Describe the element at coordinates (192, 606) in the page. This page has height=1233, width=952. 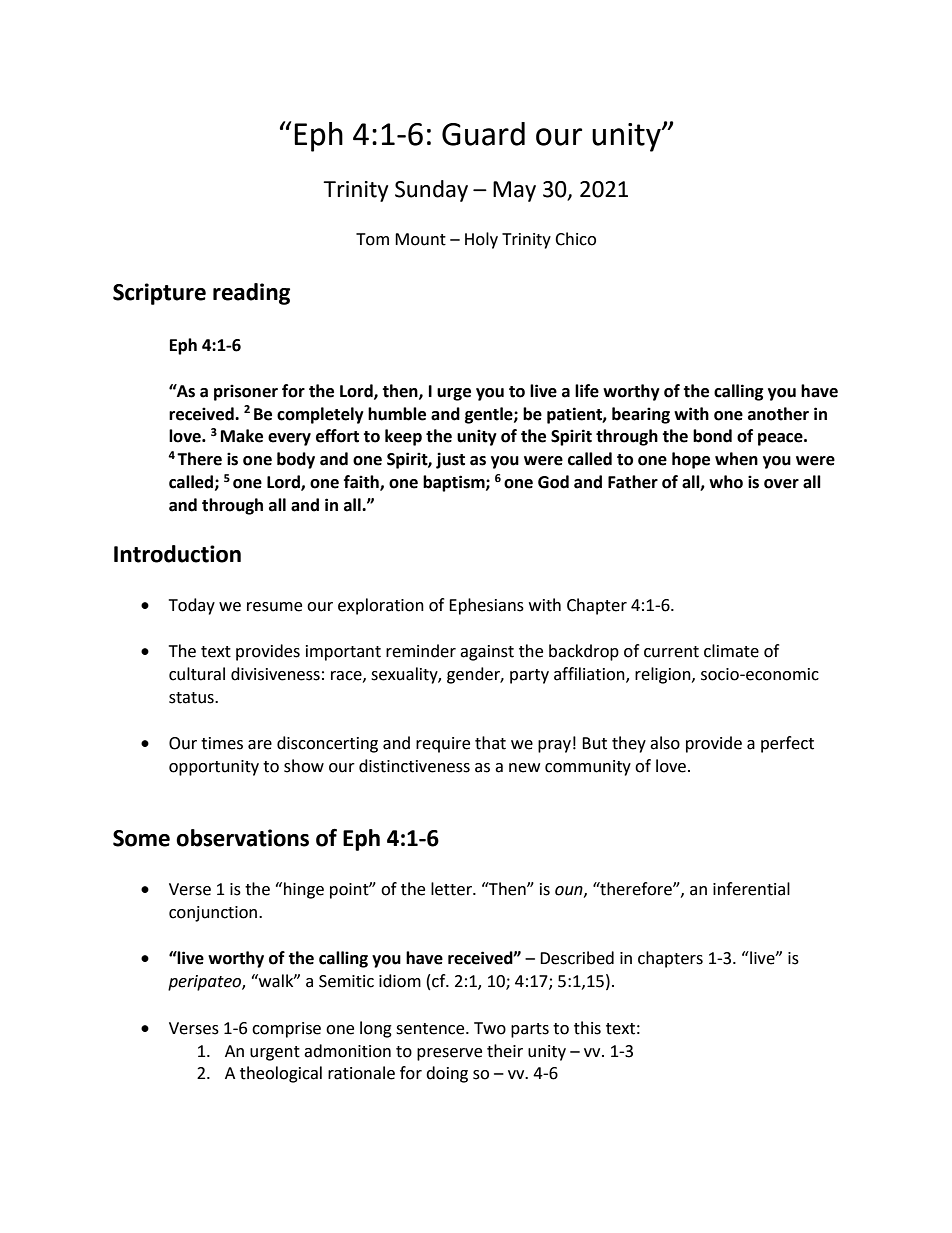
I see `Today` at that location.
